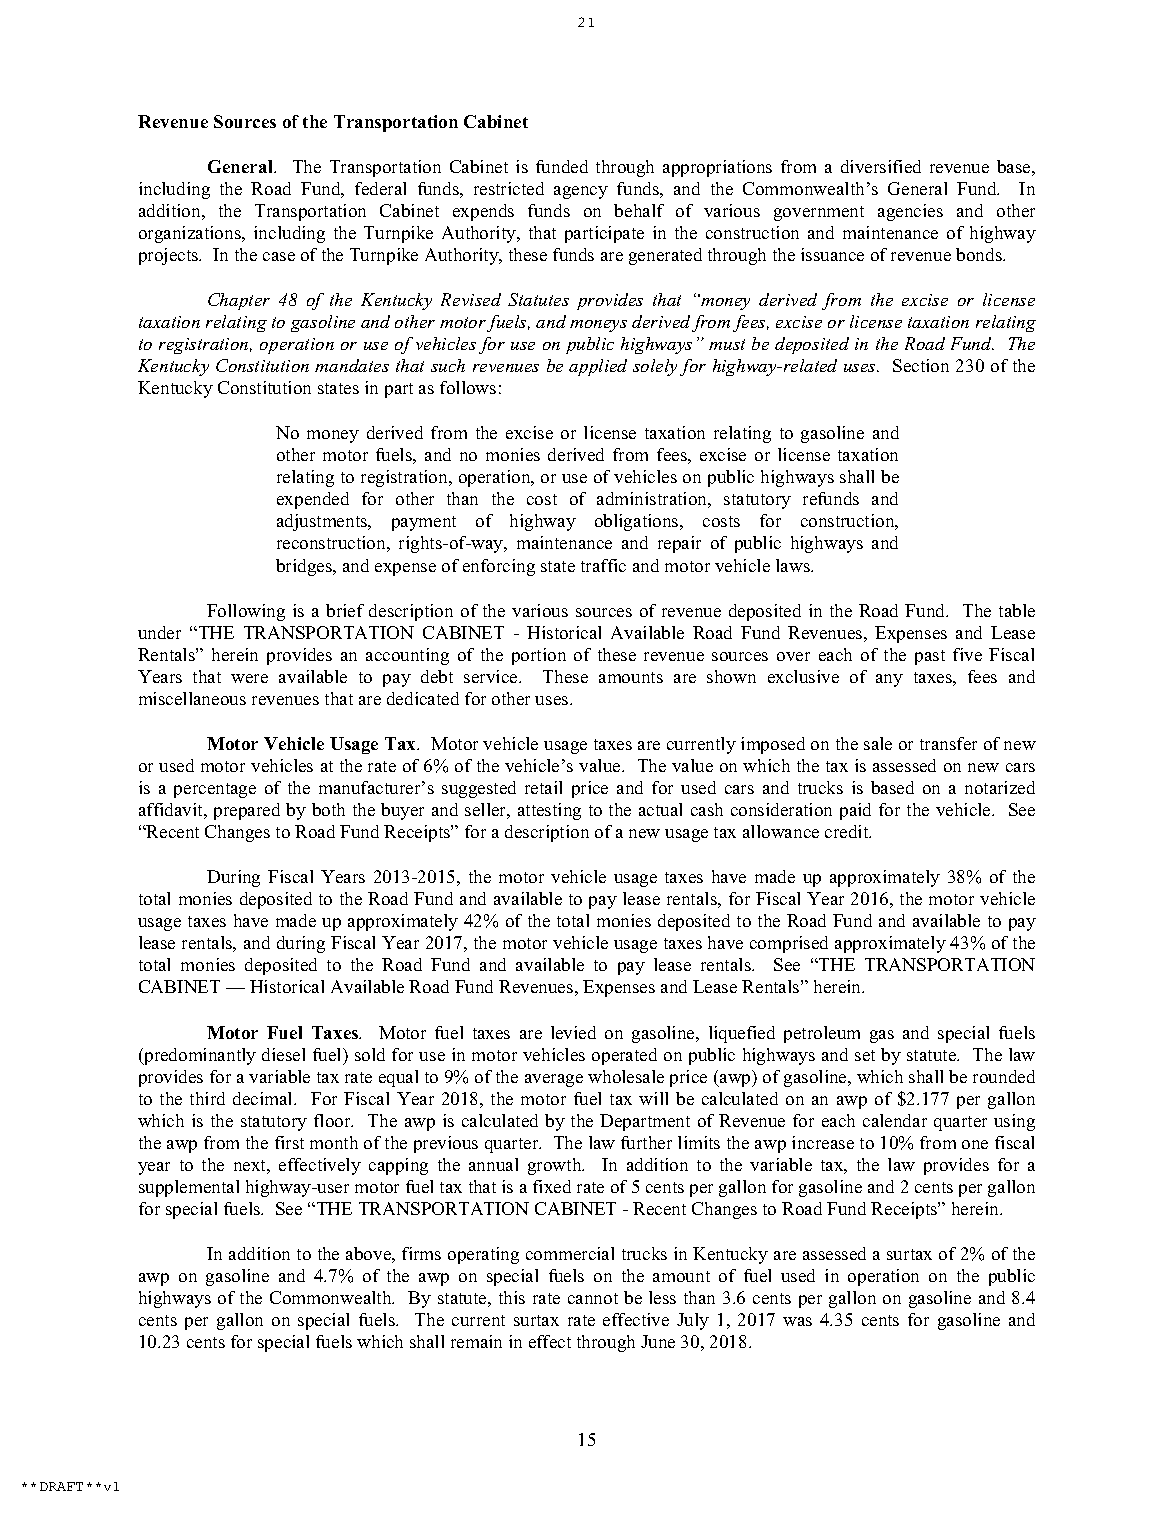 Image resolution: width=1174 pixels, height=1519 pixels. Describe the element at coordinates (421, 1253) in the screenshot. I see `firms` at that location.
